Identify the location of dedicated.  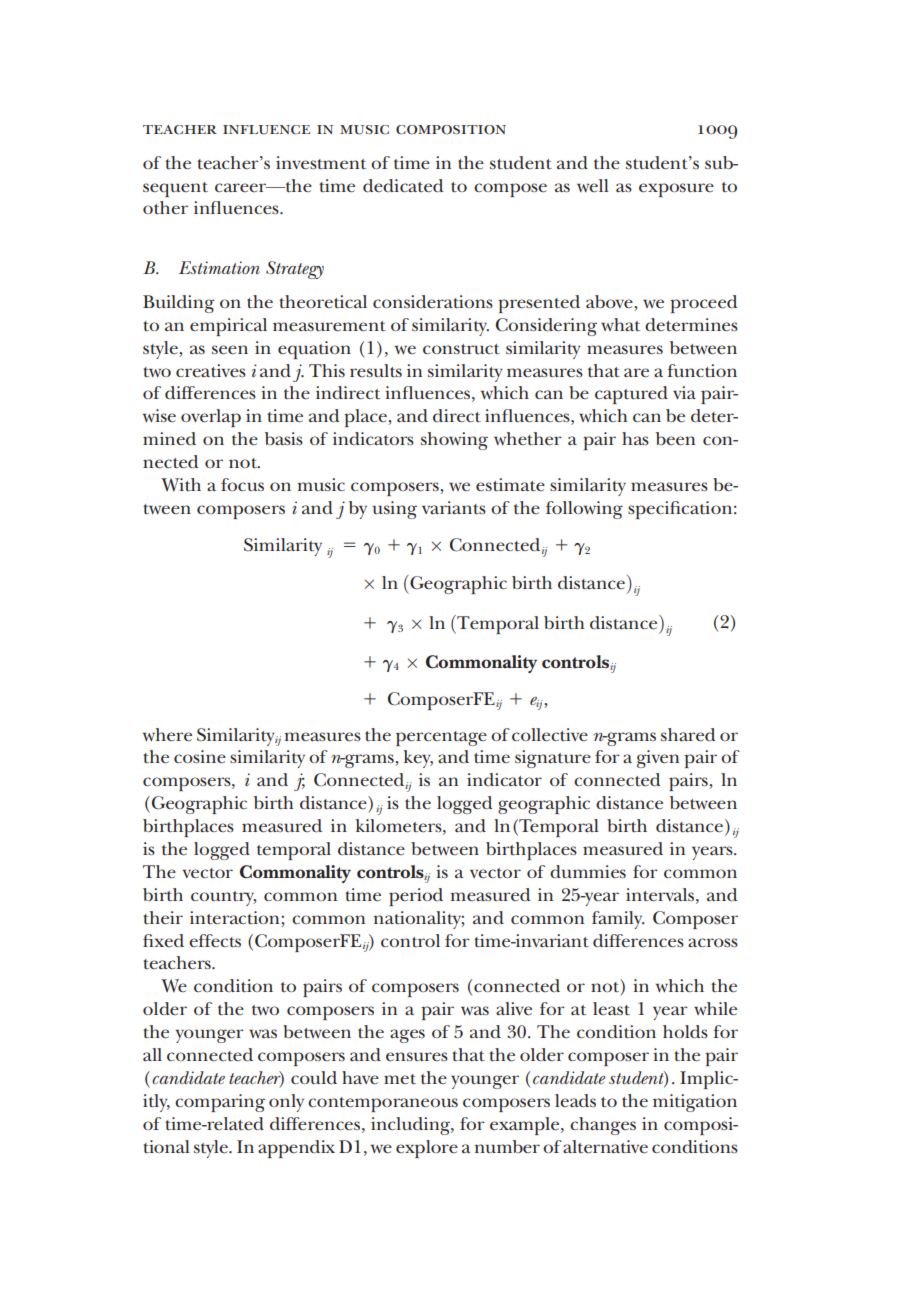
(403, 186).
